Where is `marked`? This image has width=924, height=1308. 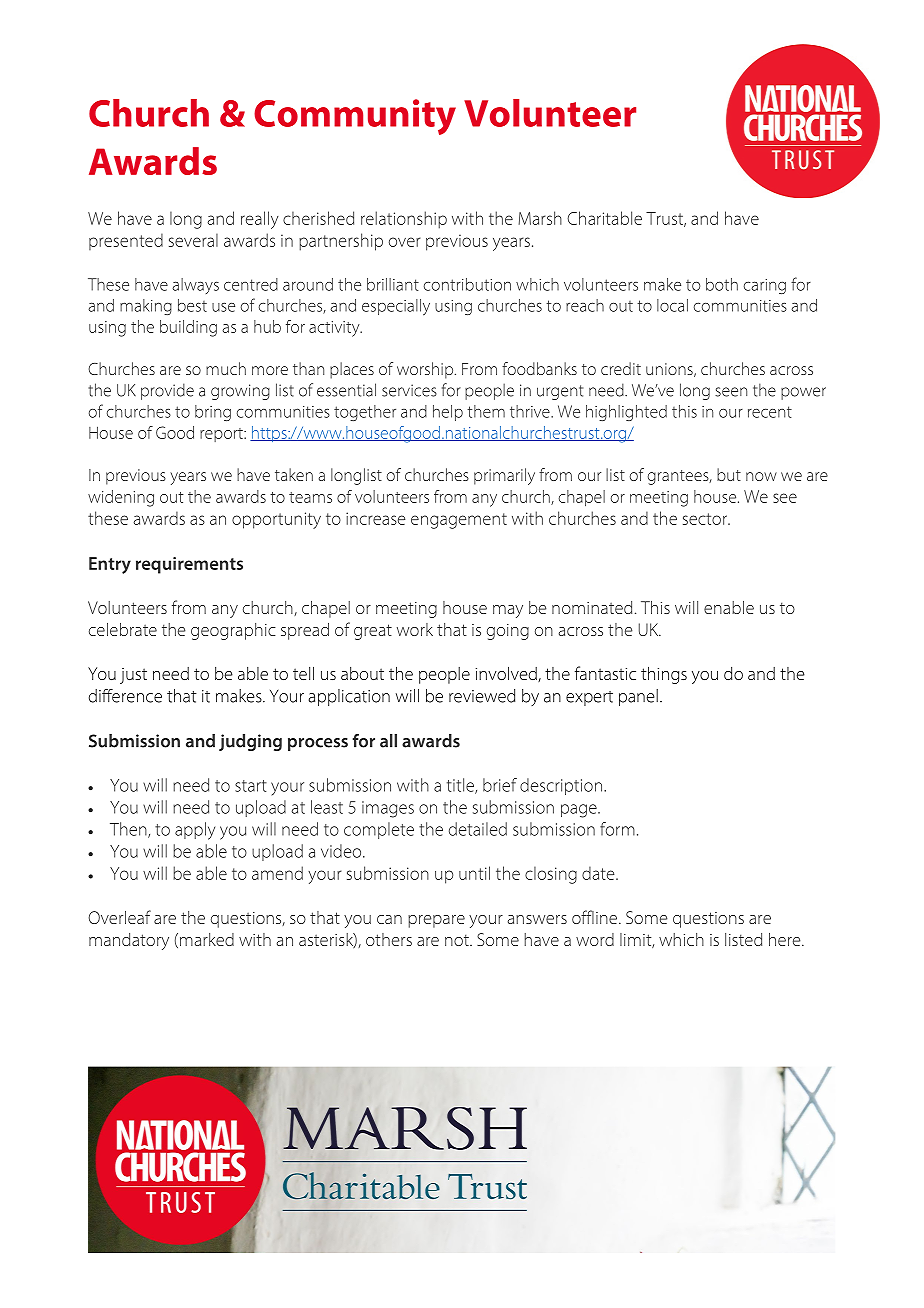 marked is located at coordinates (207, 939).
